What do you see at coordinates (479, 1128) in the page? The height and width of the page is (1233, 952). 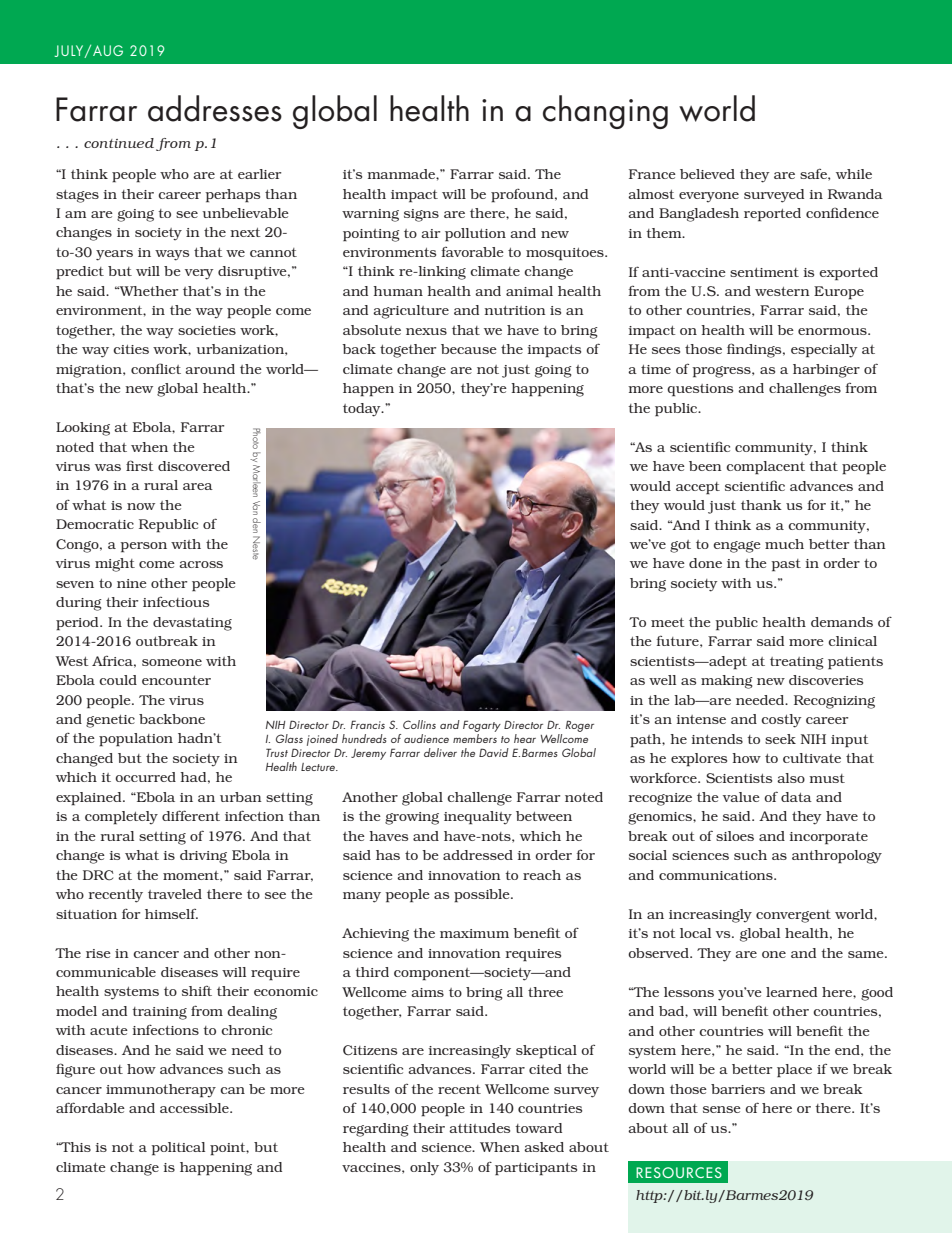 I see `attitudes` at bounding box center [479, 1128].
